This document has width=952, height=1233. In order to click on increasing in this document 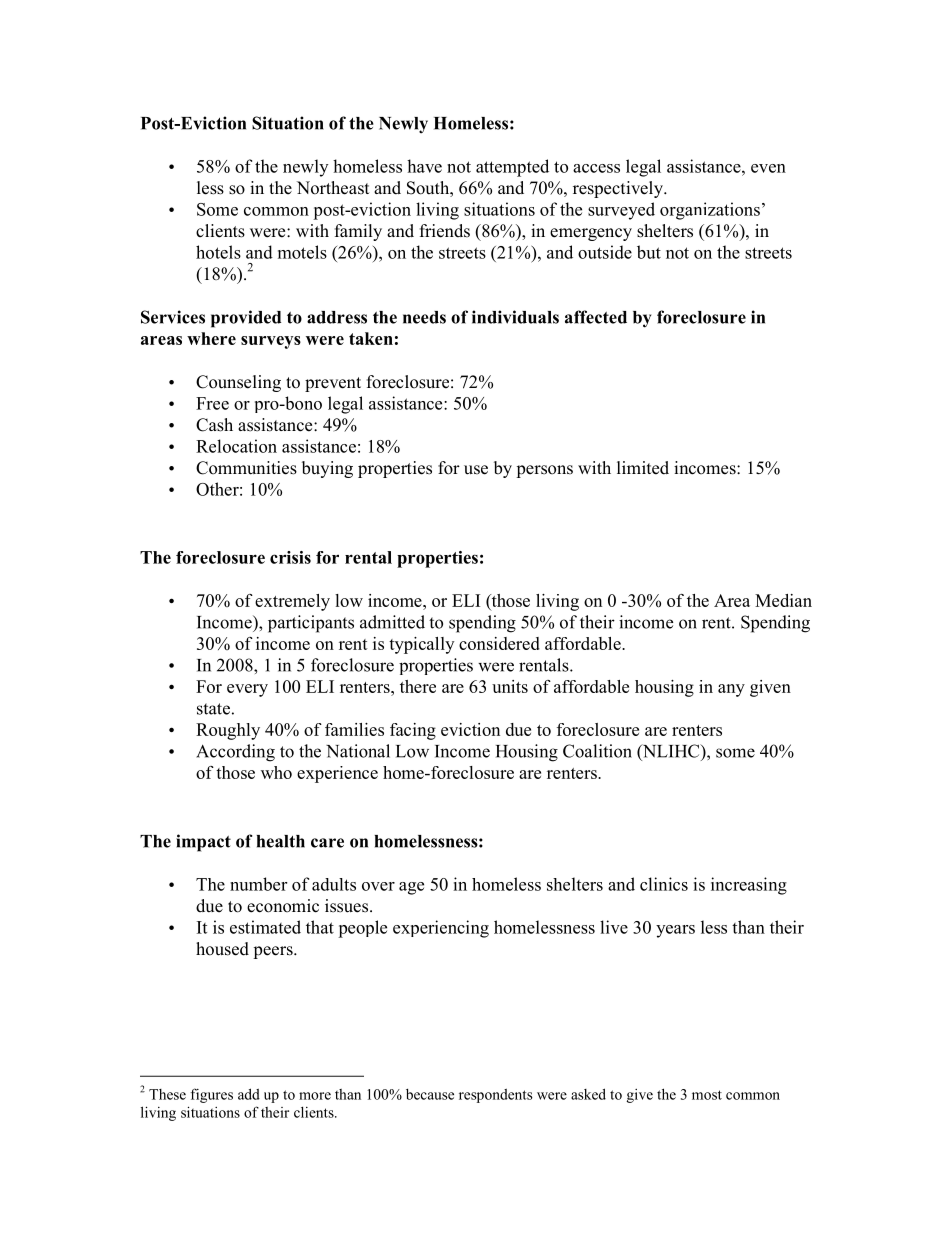, I will do `click(749, 886)`.
